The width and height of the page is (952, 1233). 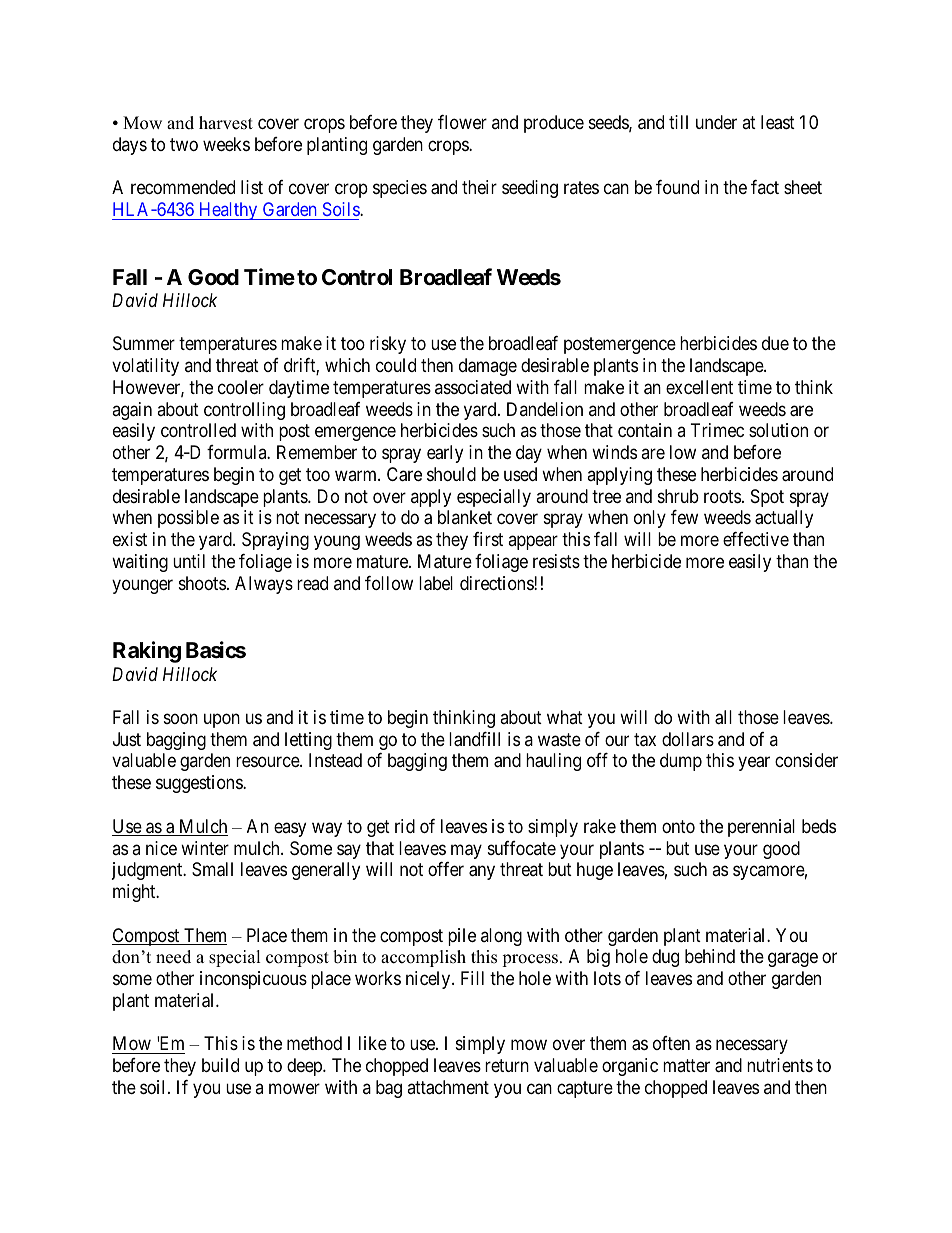 What do you see at coordinates (482, 873) in the page?
I see `any` at bounding box center [482, 873].
